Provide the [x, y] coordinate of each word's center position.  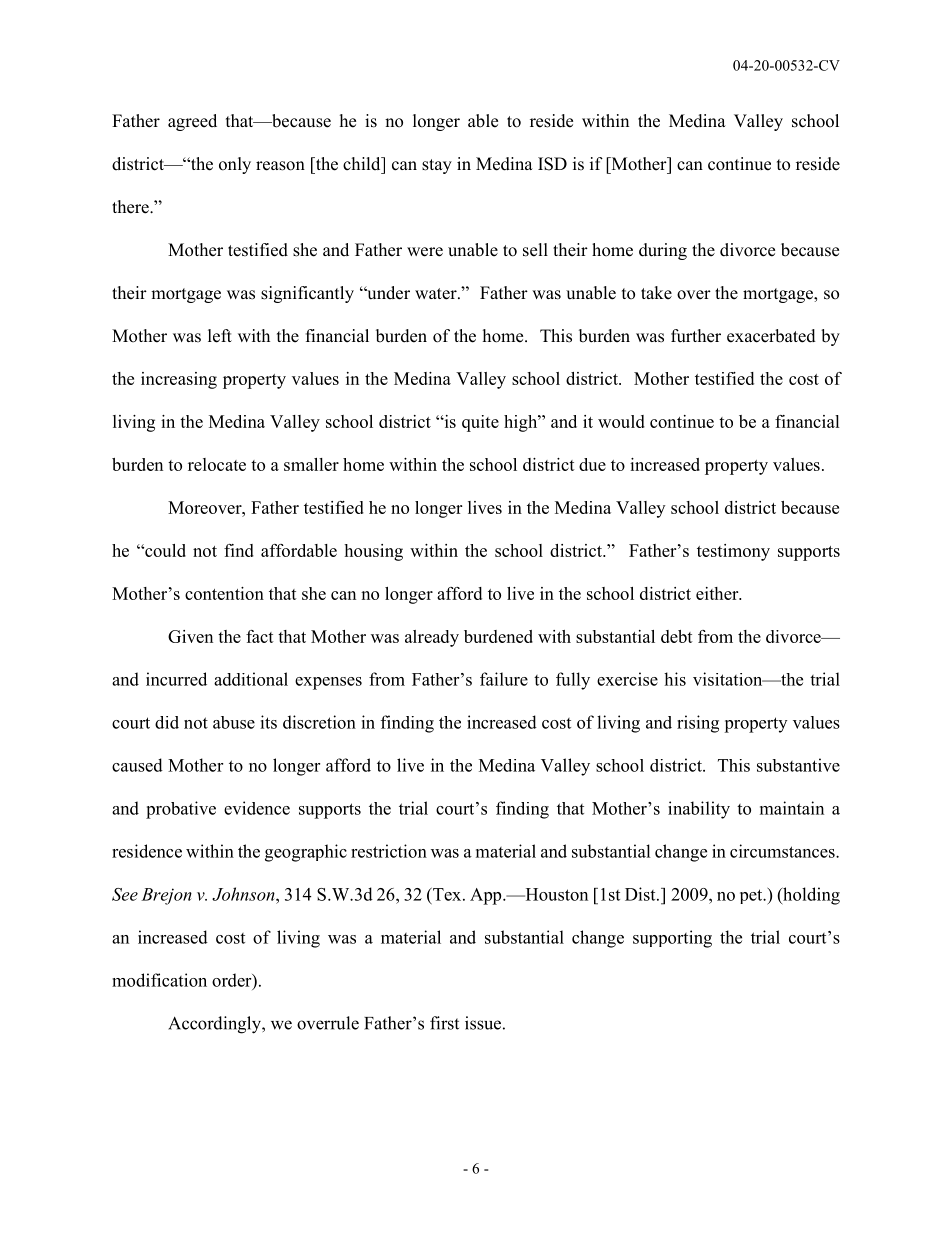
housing [373, 552]
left [220, 336]
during [663, 251]
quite [480, 423]
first [444, 1023]
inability [699, 810]
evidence [257, 808]
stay [437, 166]
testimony [733, 552]
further [696, 336]
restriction [389, 851]
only [235, 165]
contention [224, 593]
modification [159, 980]
